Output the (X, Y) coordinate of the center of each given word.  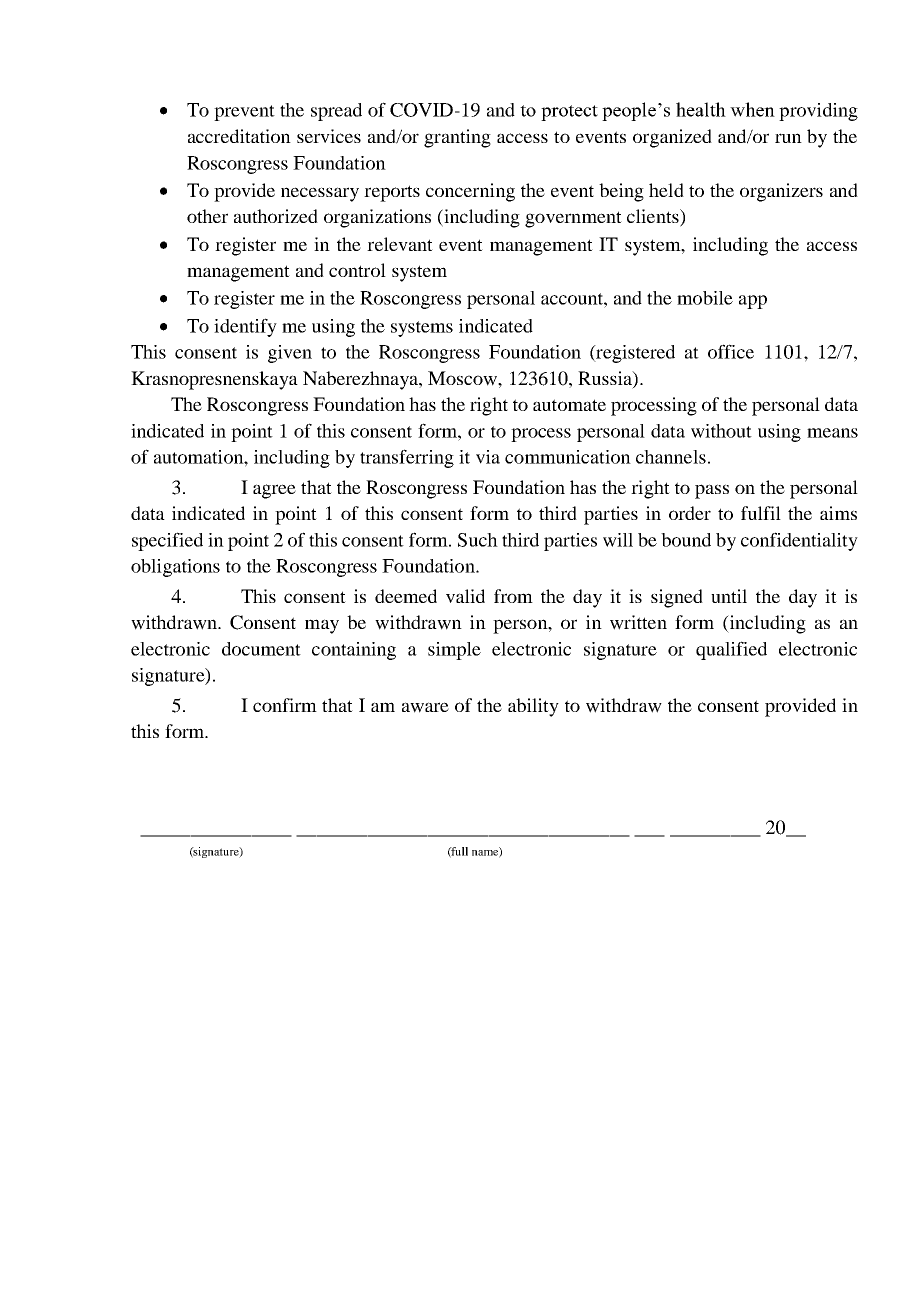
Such (478, 540)
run (788, 138)
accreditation (239, 136)
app (753, 302)
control (357, 270)
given (290, 354)
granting (457, 138)
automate (569, 405)
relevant (400, 244)
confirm (285, 705)
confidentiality (799, 541)
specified (167, 541)
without (721, 431)
